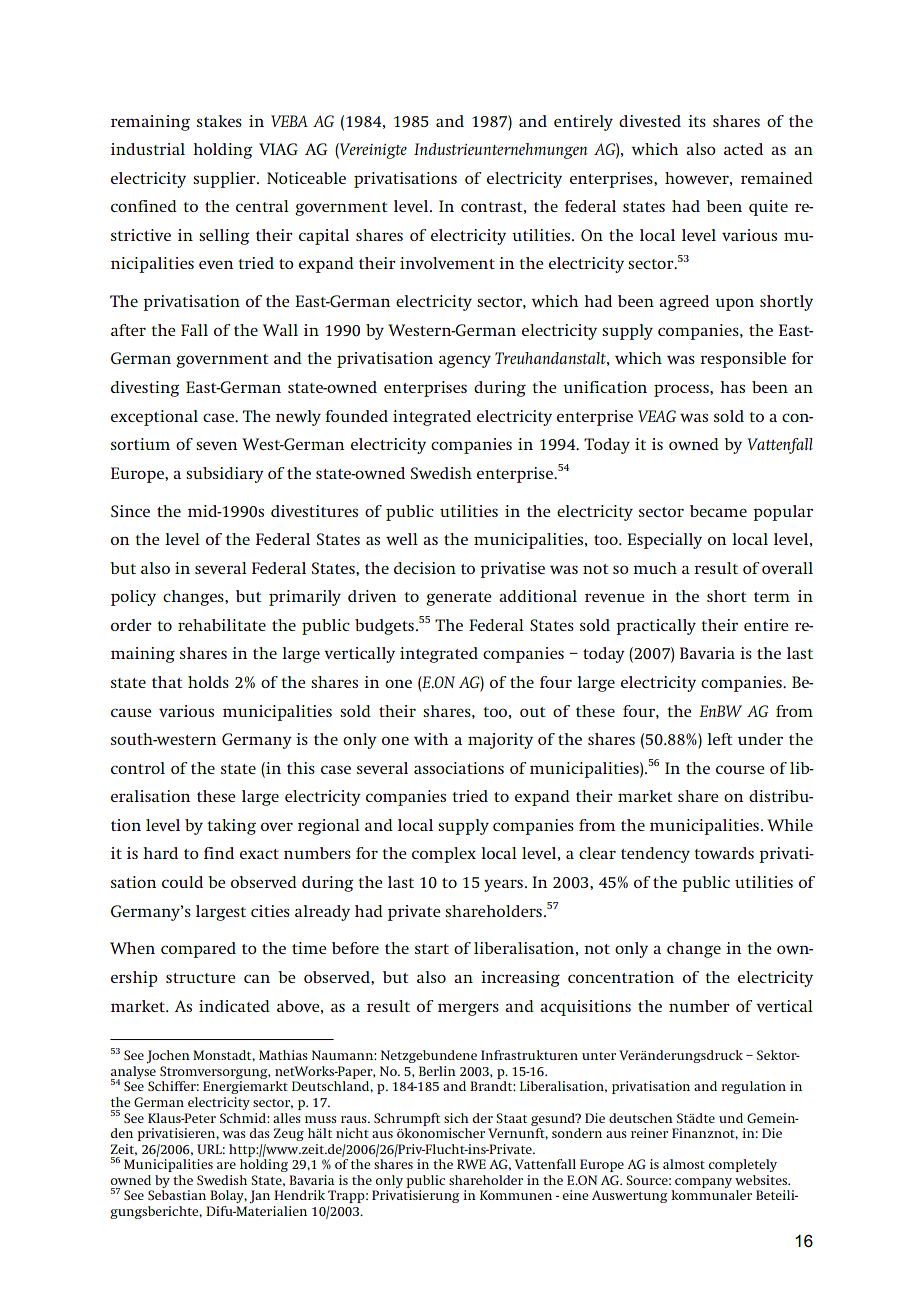 The height and width of the screenshot is (1308, 924). I want to click on involvement, so click(447, 263).
